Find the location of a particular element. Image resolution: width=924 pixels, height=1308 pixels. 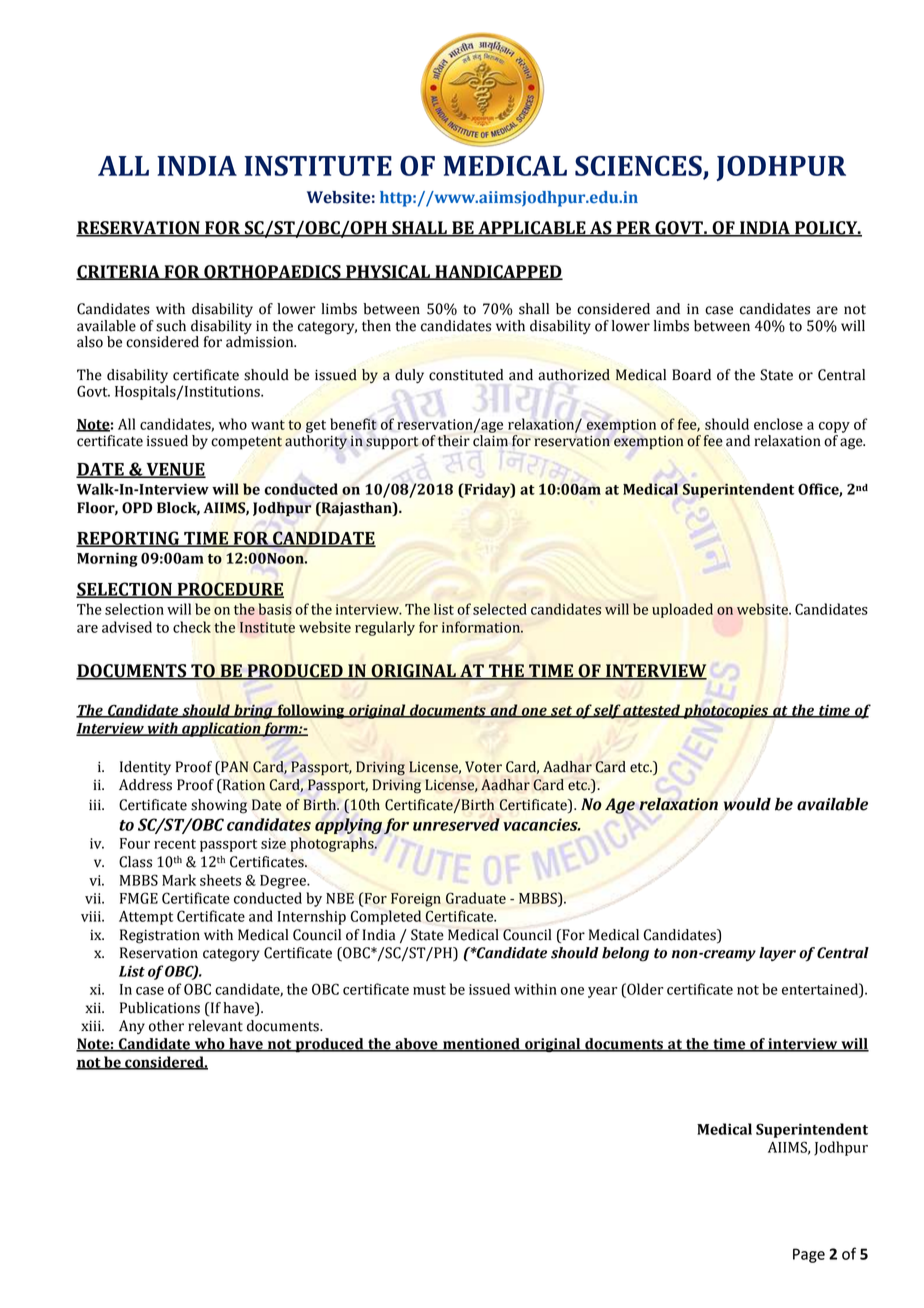

selected is located at coordinates (500, 609).
